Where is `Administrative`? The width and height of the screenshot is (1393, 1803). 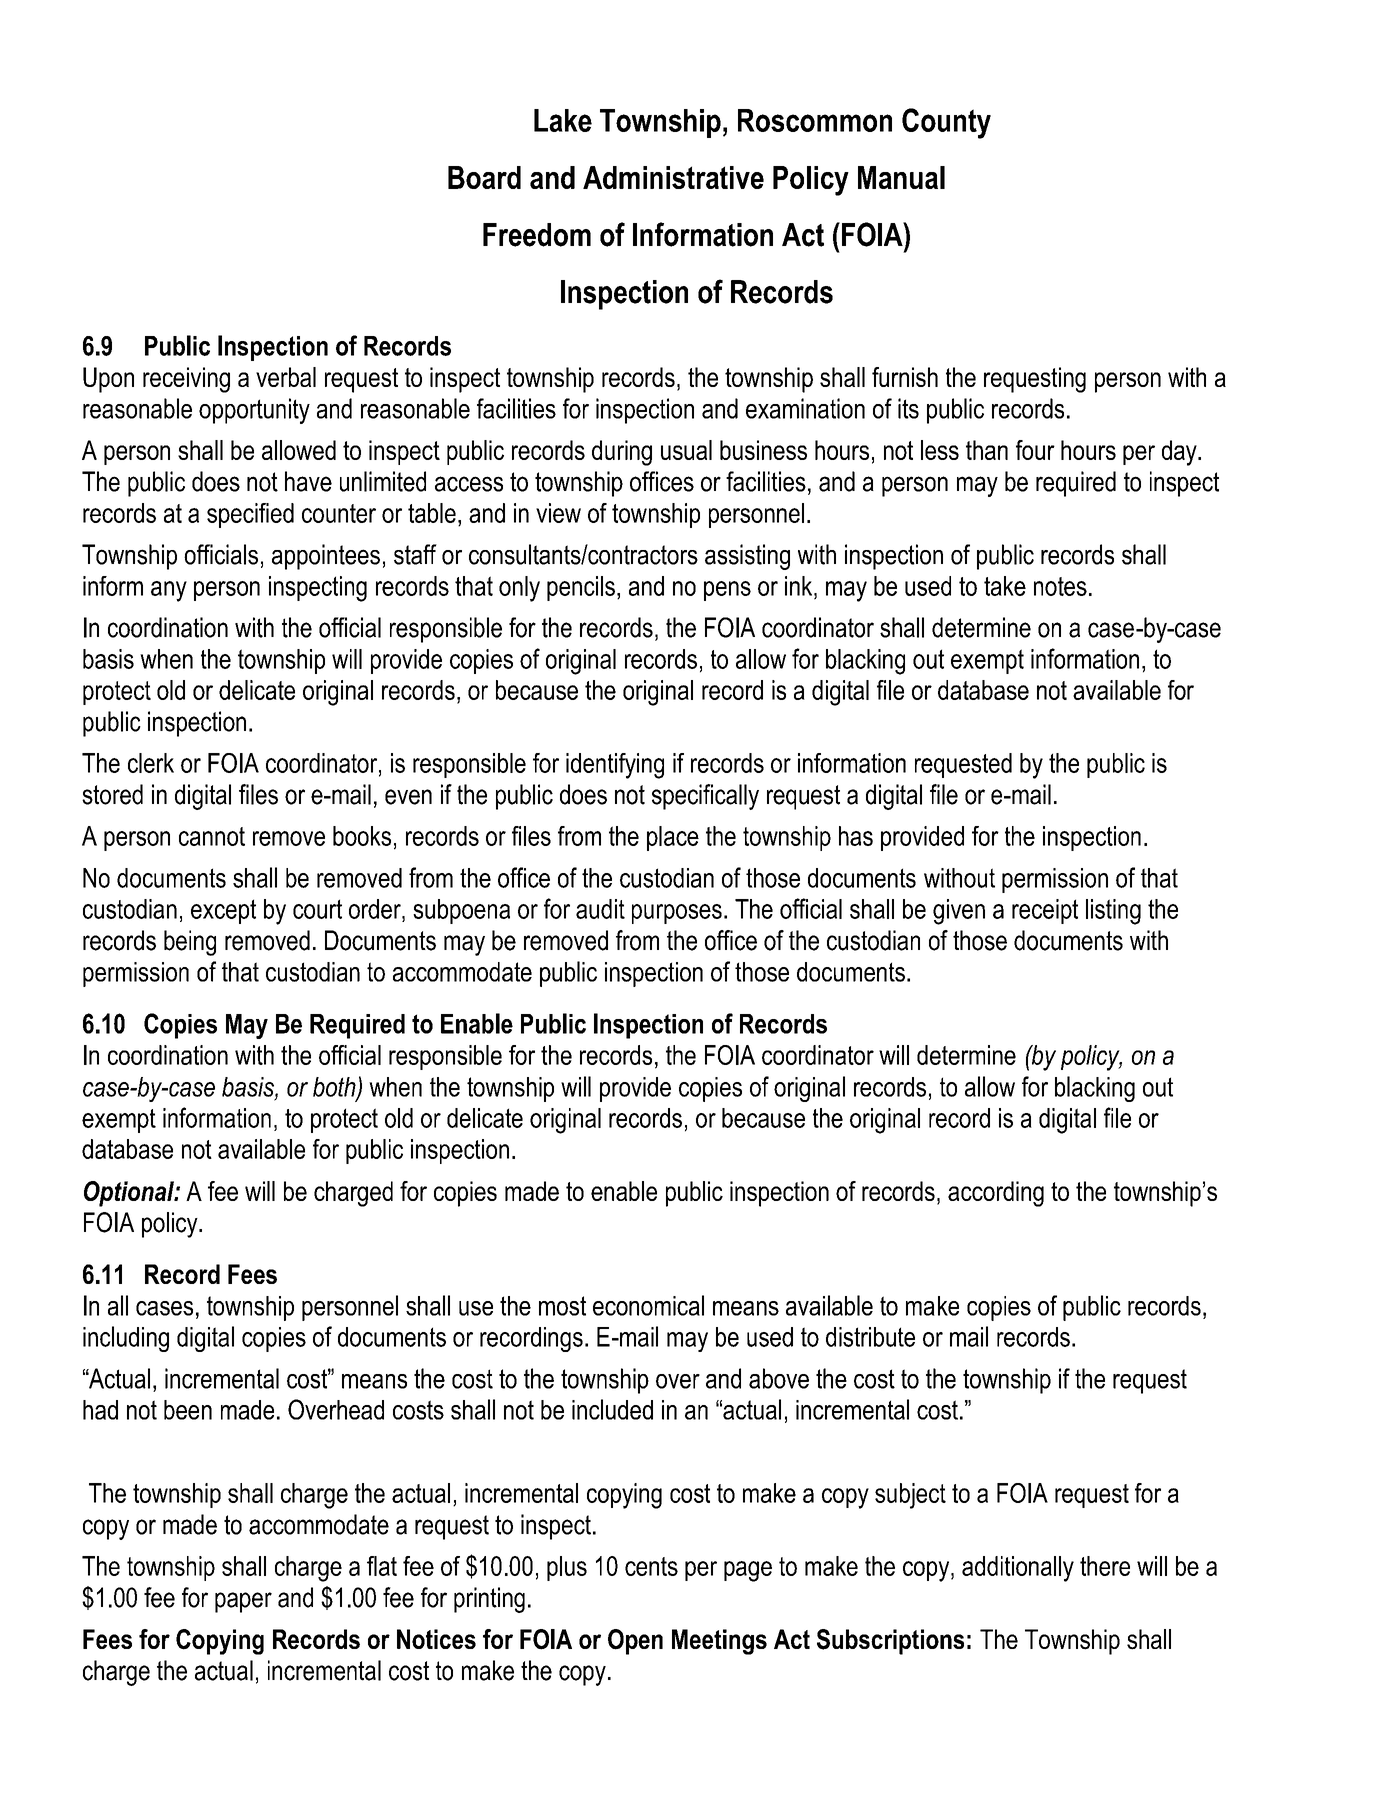 Administrative is located at coordinates (673, 177).
